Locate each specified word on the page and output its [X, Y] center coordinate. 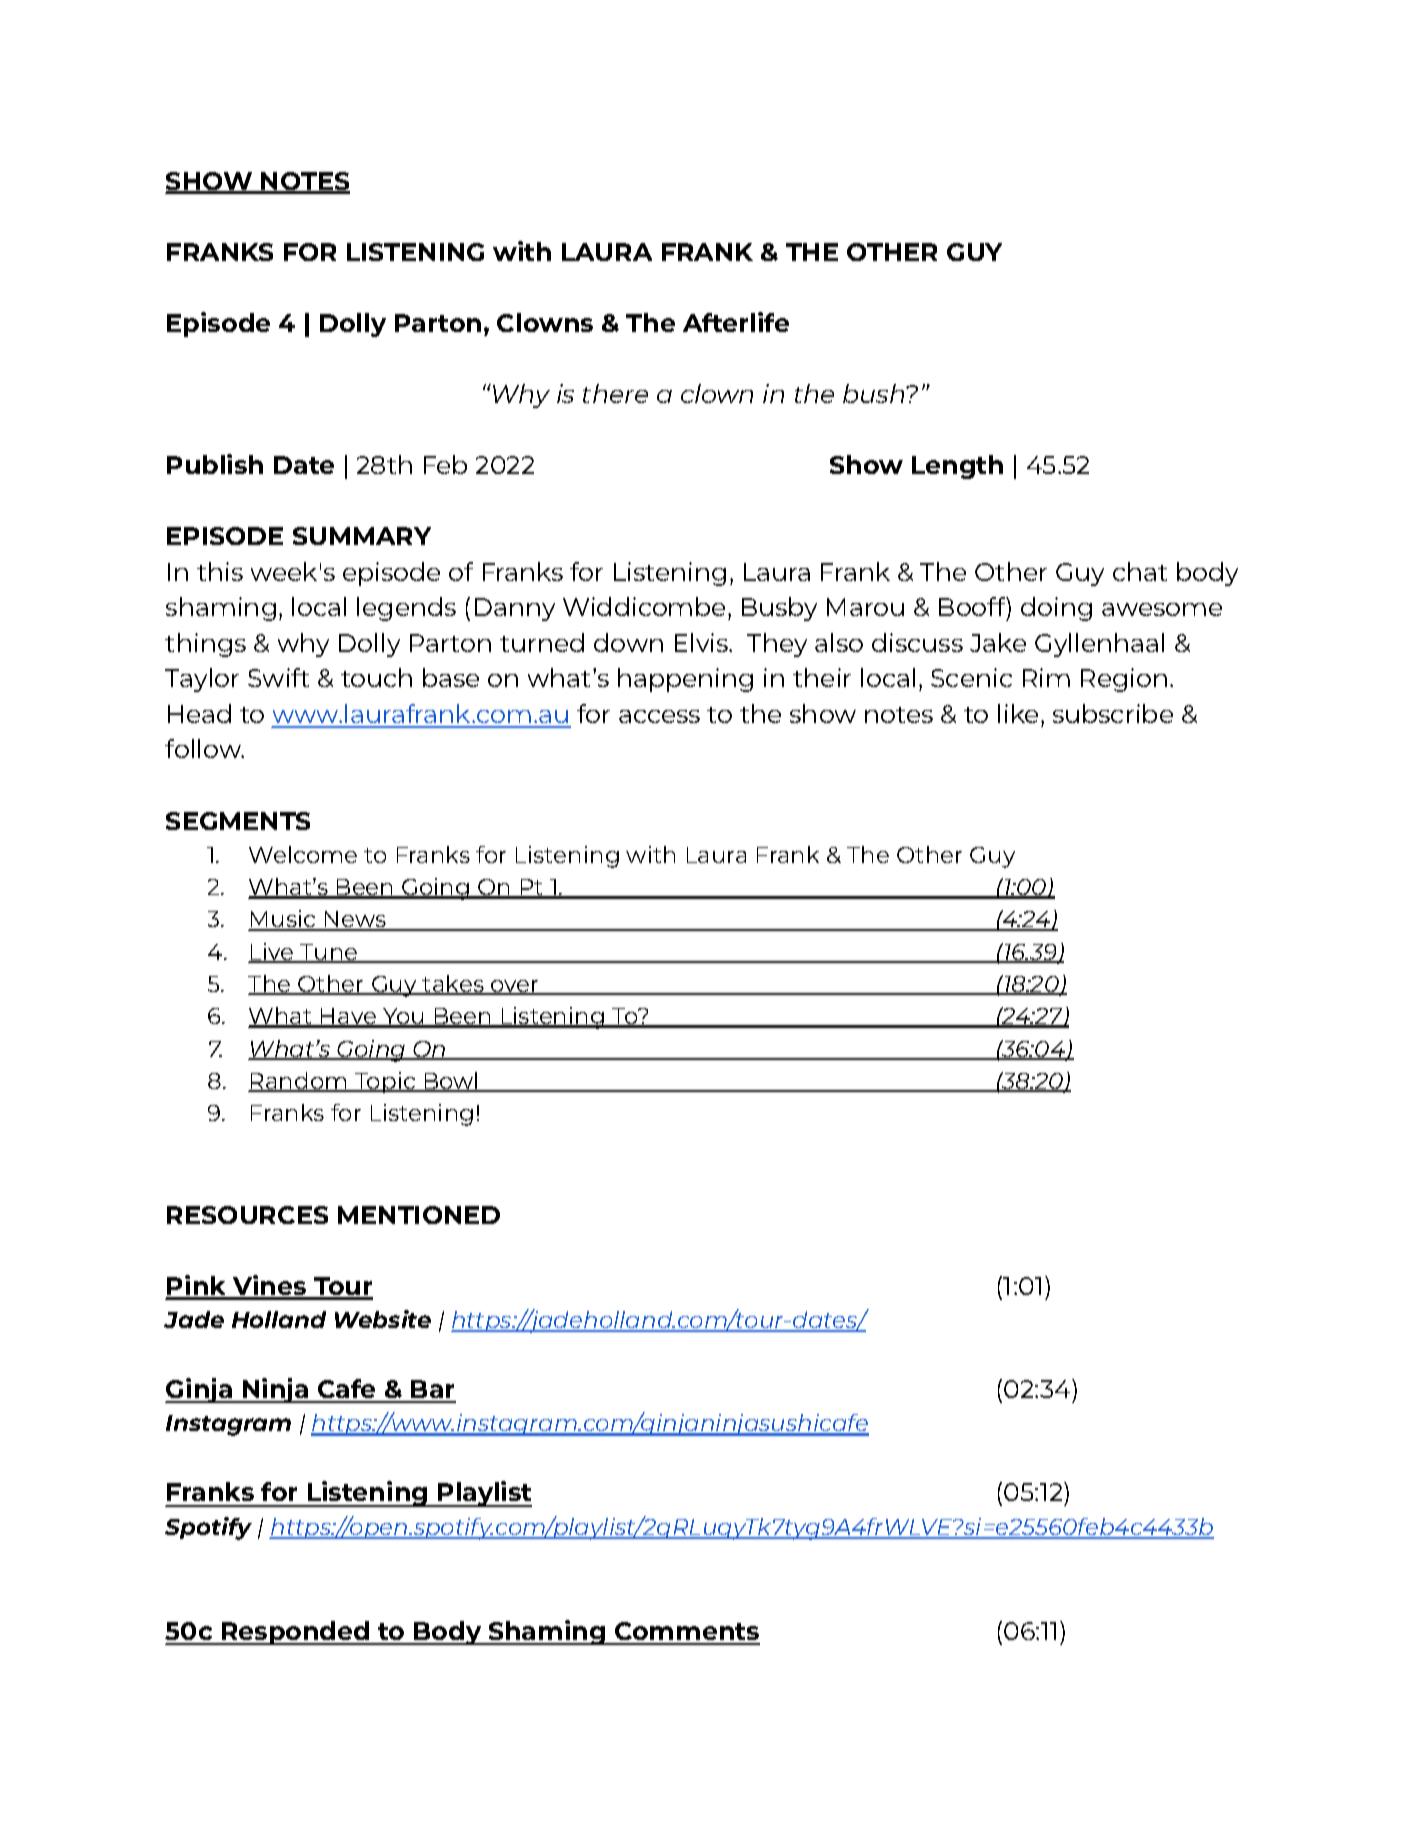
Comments [686, 1633]
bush [875, 393]
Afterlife [736, 322]
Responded [296, 1633]
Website [383, 1319]
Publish [215, 464]
